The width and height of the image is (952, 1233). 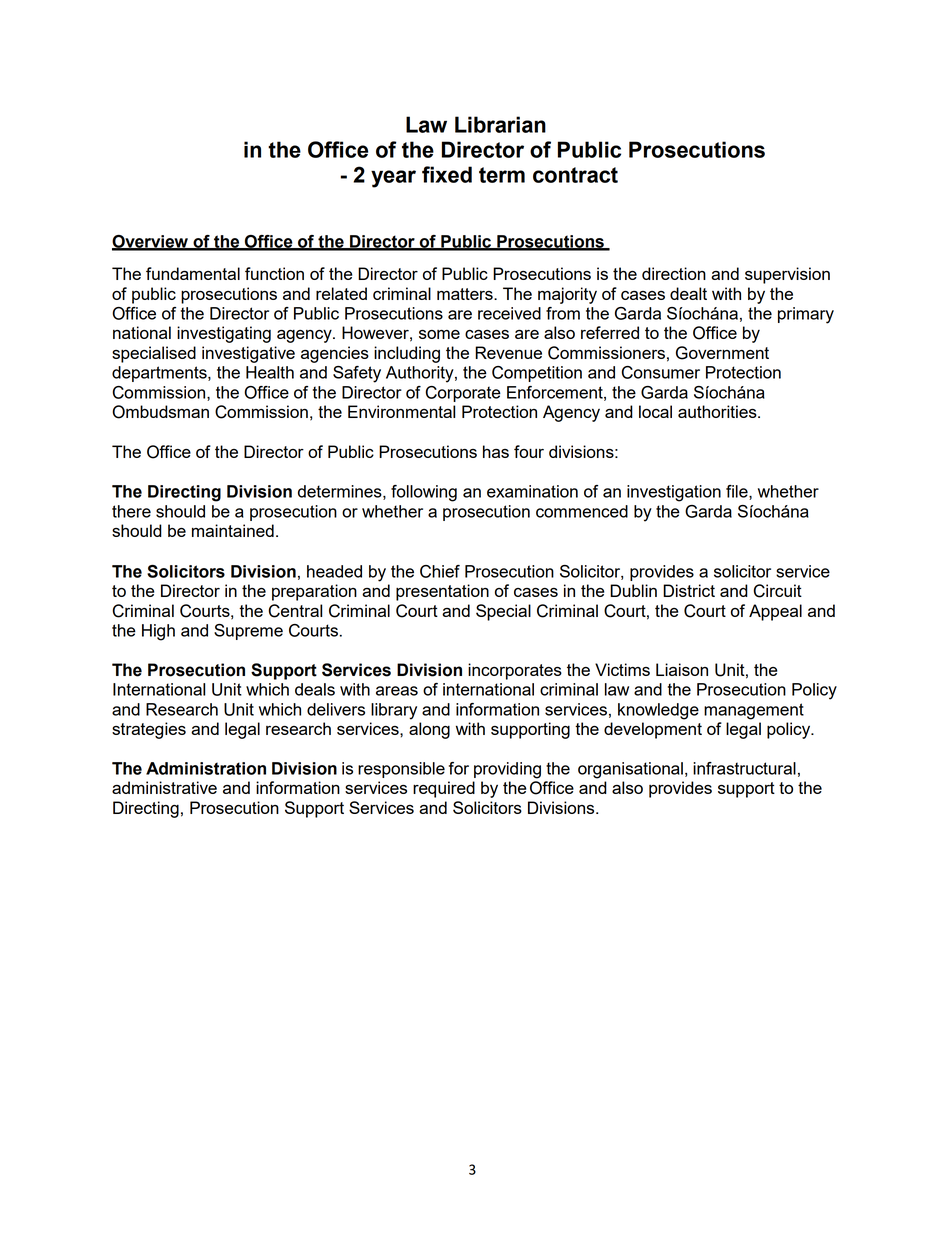 What do you see at coordinates (466, 294) in the image?
I see `matters` at bounding box center [466, 294].
